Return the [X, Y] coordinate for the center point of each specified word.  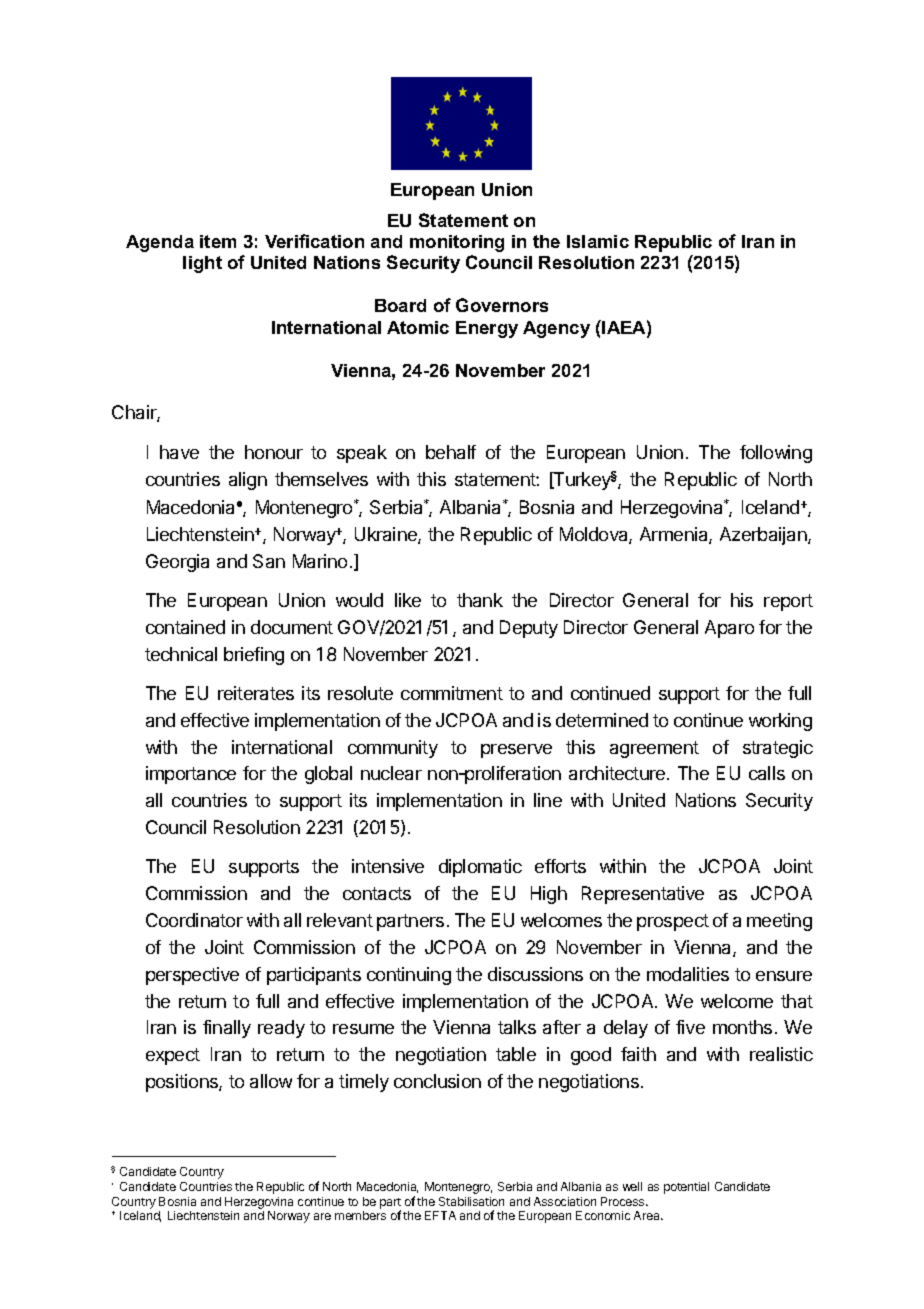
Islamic [598, 241]
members [360, 1215]
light [202, 264]
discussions [535, 974]
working [780, 722]
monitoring [457, 243]
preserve [516, 751]
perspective [192, 976]
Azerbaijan [764, 536]
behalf [451, 452]
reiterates [256, 693]
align [248, 481]
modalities [688, 974]
